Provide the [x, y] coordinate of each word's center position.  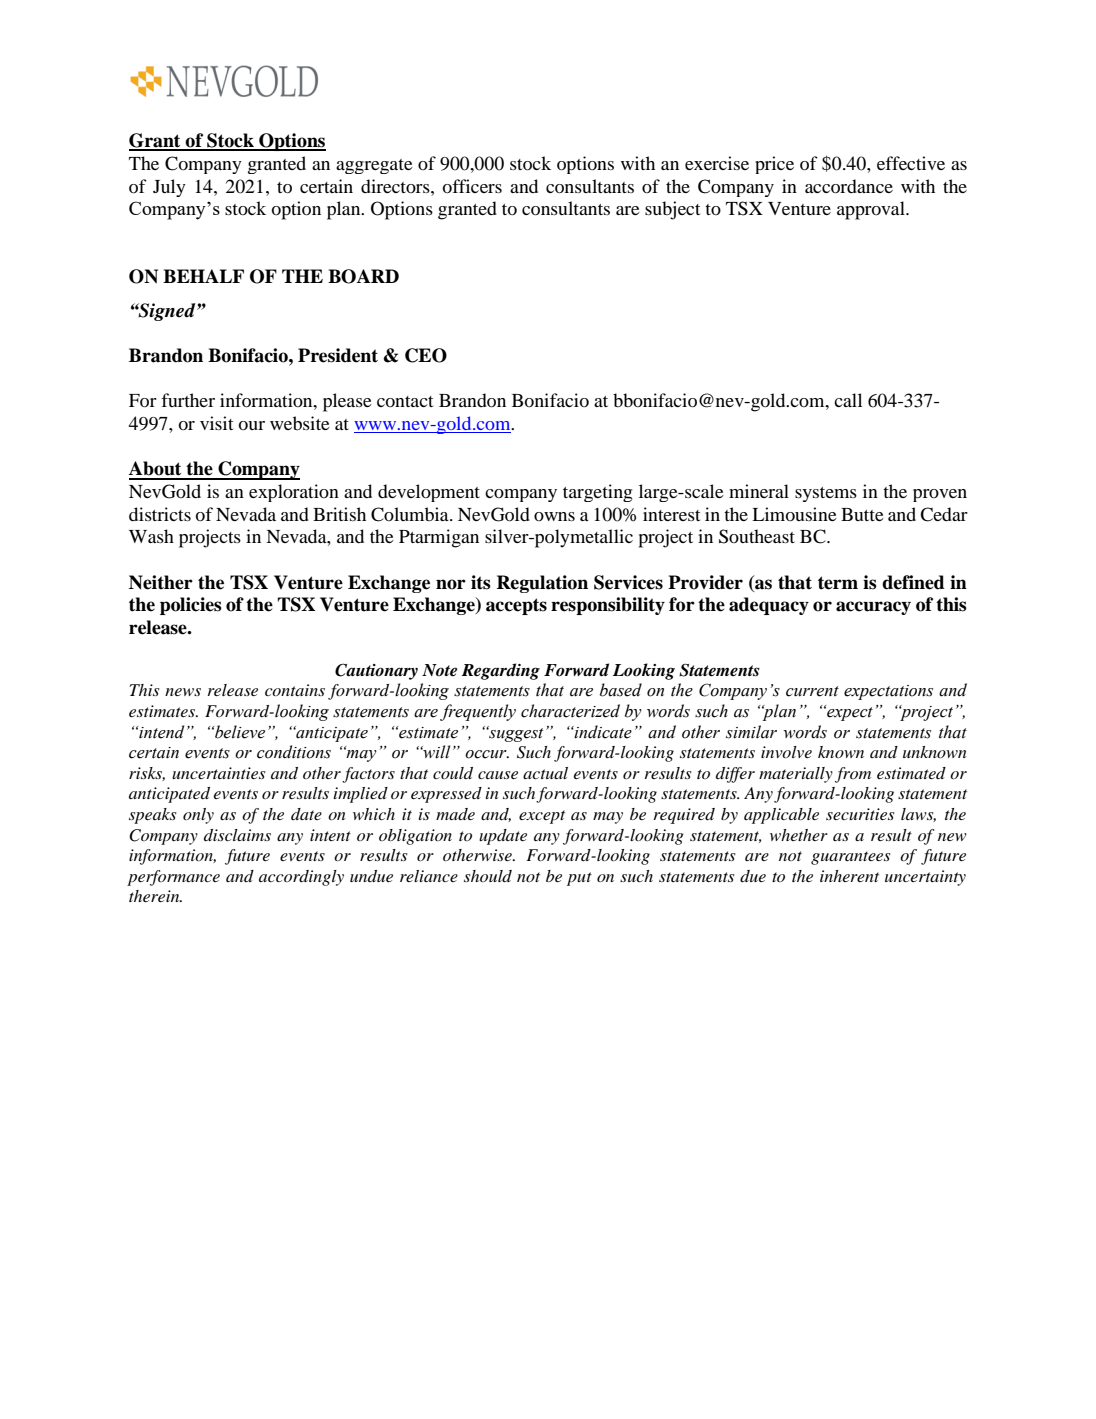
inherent [849, 876]
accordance [849, 186]
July [169, 188]
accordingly [301, 878]
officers [472, 186]
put [579, 879]
